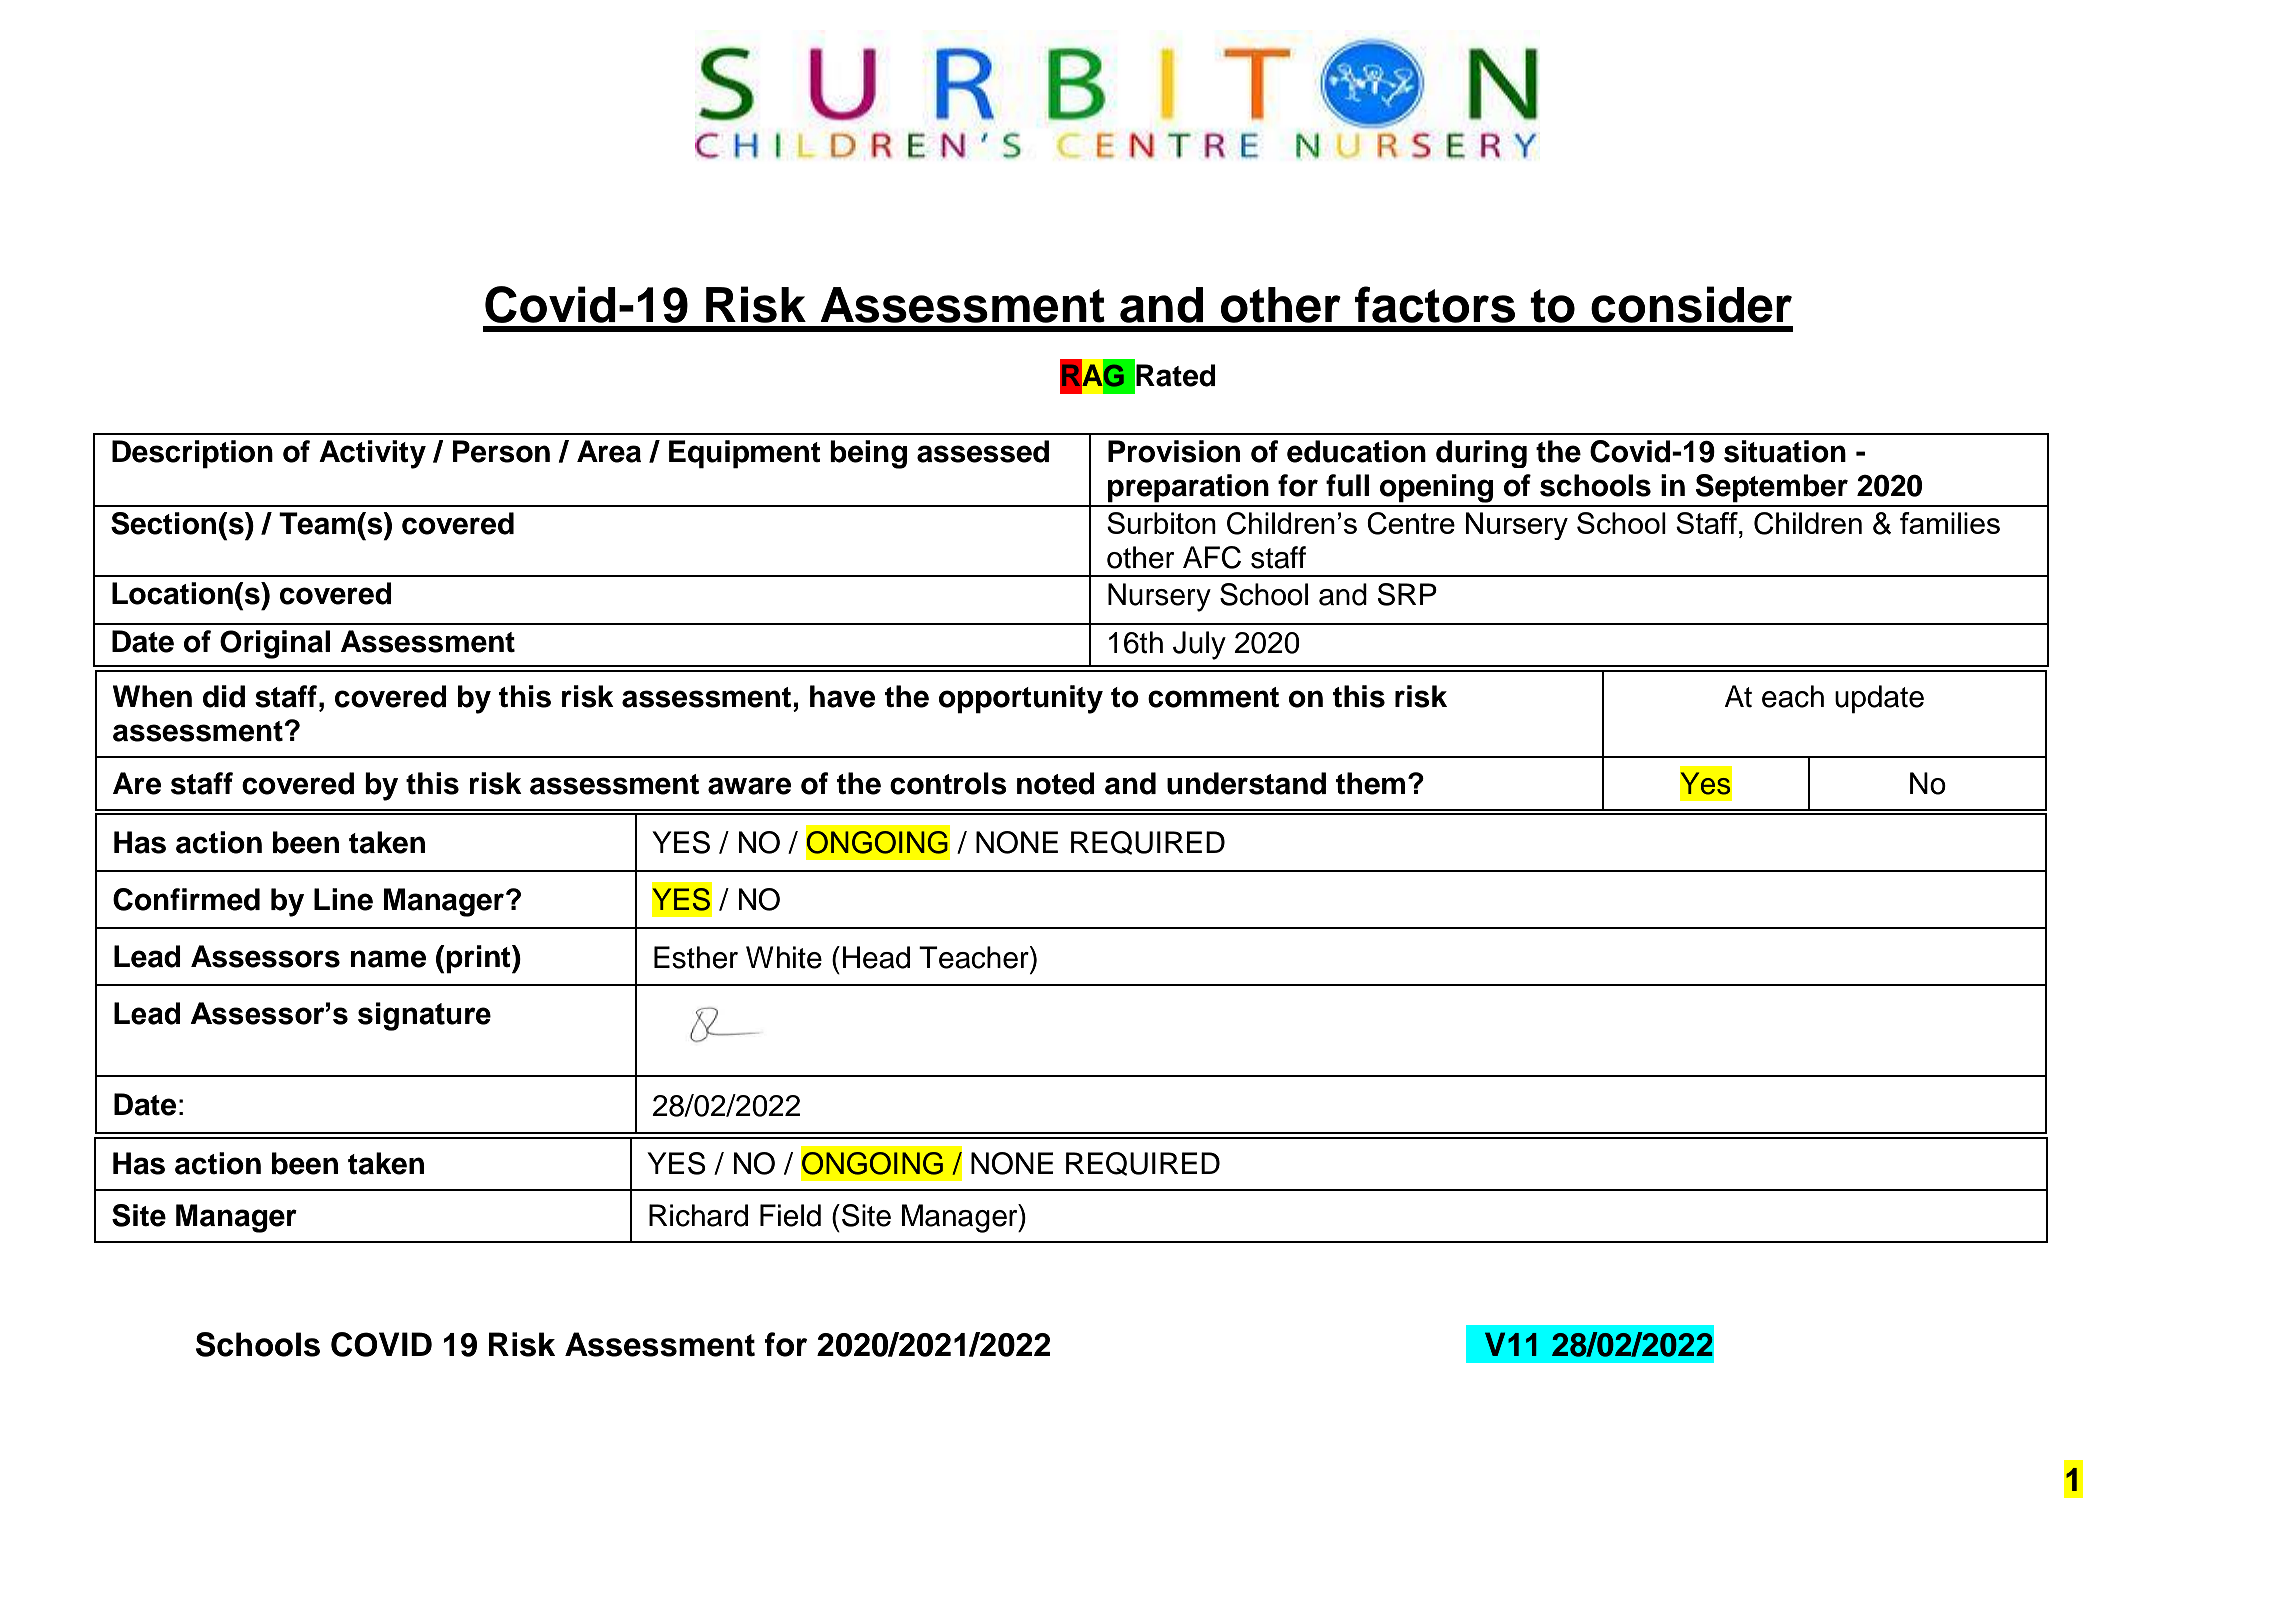  Describe the element at coordinates (275, 644) in the screenshot. I see `Original` at that location.
